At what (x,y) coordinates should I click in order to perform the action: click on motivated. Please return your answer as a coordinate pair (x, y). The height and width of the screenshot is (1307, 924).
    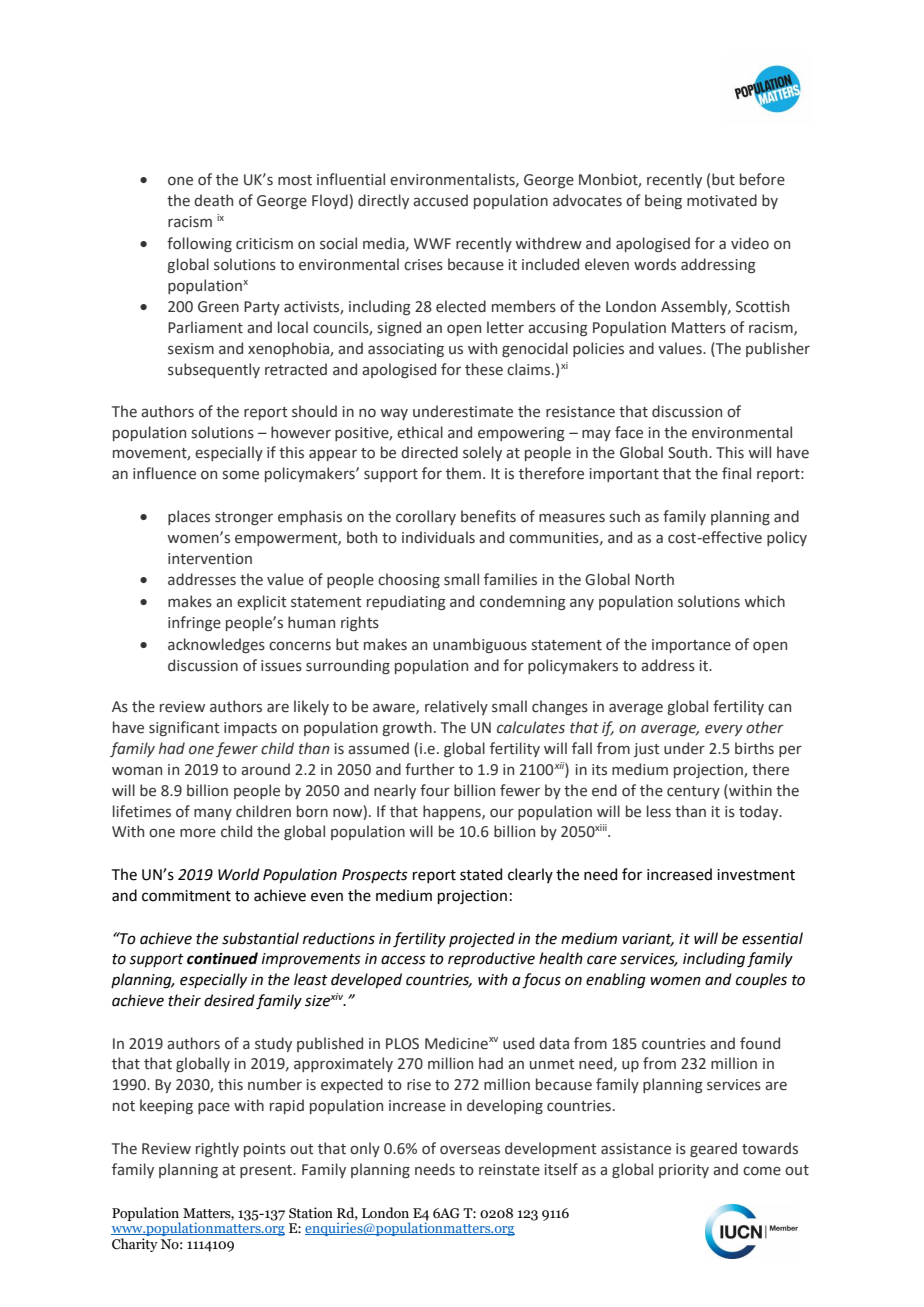
    Looking at the image, I should click on (722, 200).
